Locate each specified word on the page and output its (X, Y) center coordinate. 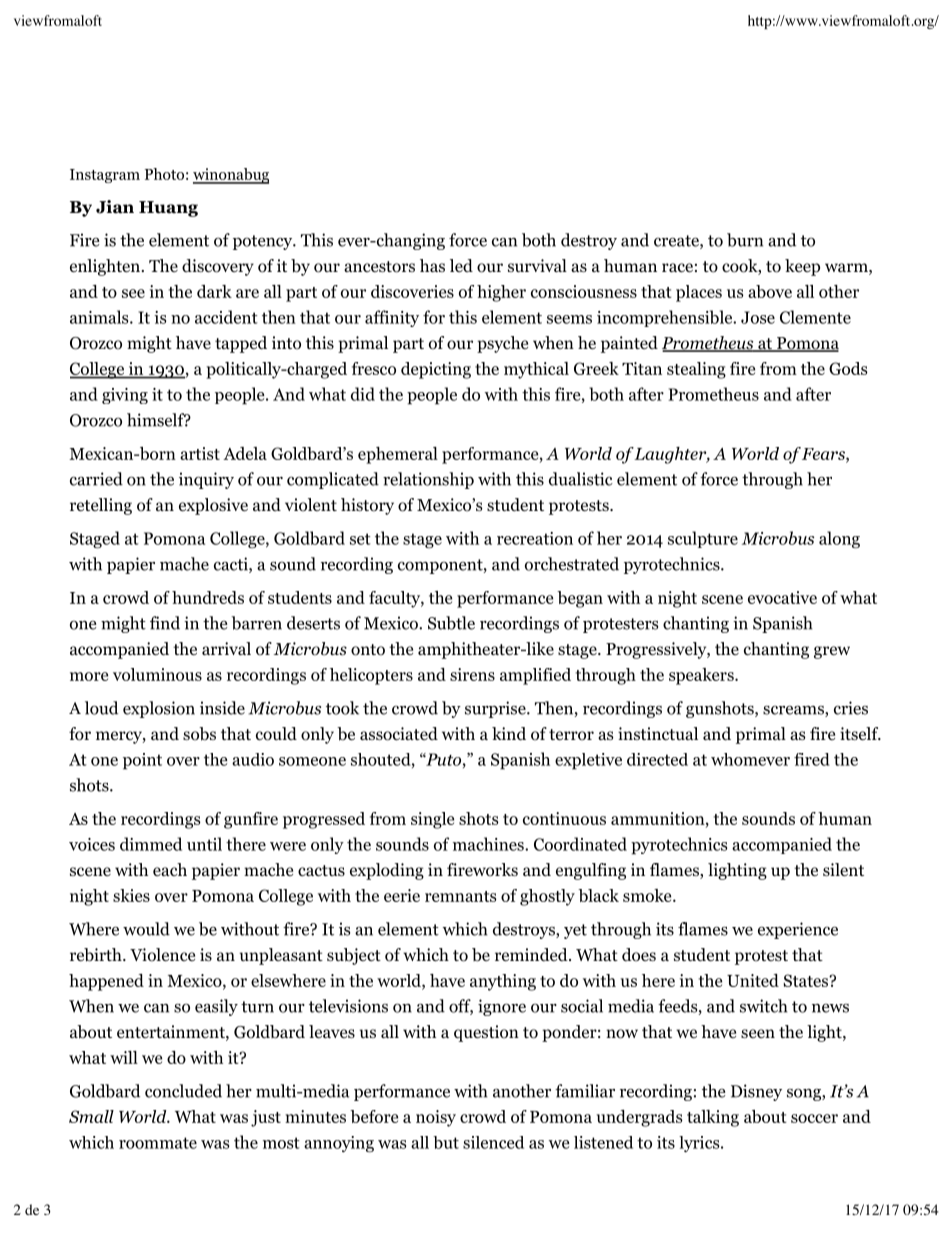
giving (125, 396)
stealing (696, 370)
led (461, 265)
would (146, 929)
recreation (535, 538)
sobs (199, 734)
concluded (183, 1091)
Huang (168, 209)
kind (509, 734)
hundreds (208, 597)
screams (794, 711)
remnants (461, 896)
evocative (782, 597)
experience (798, 930)
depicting (436, 370)
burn (745, 240)
